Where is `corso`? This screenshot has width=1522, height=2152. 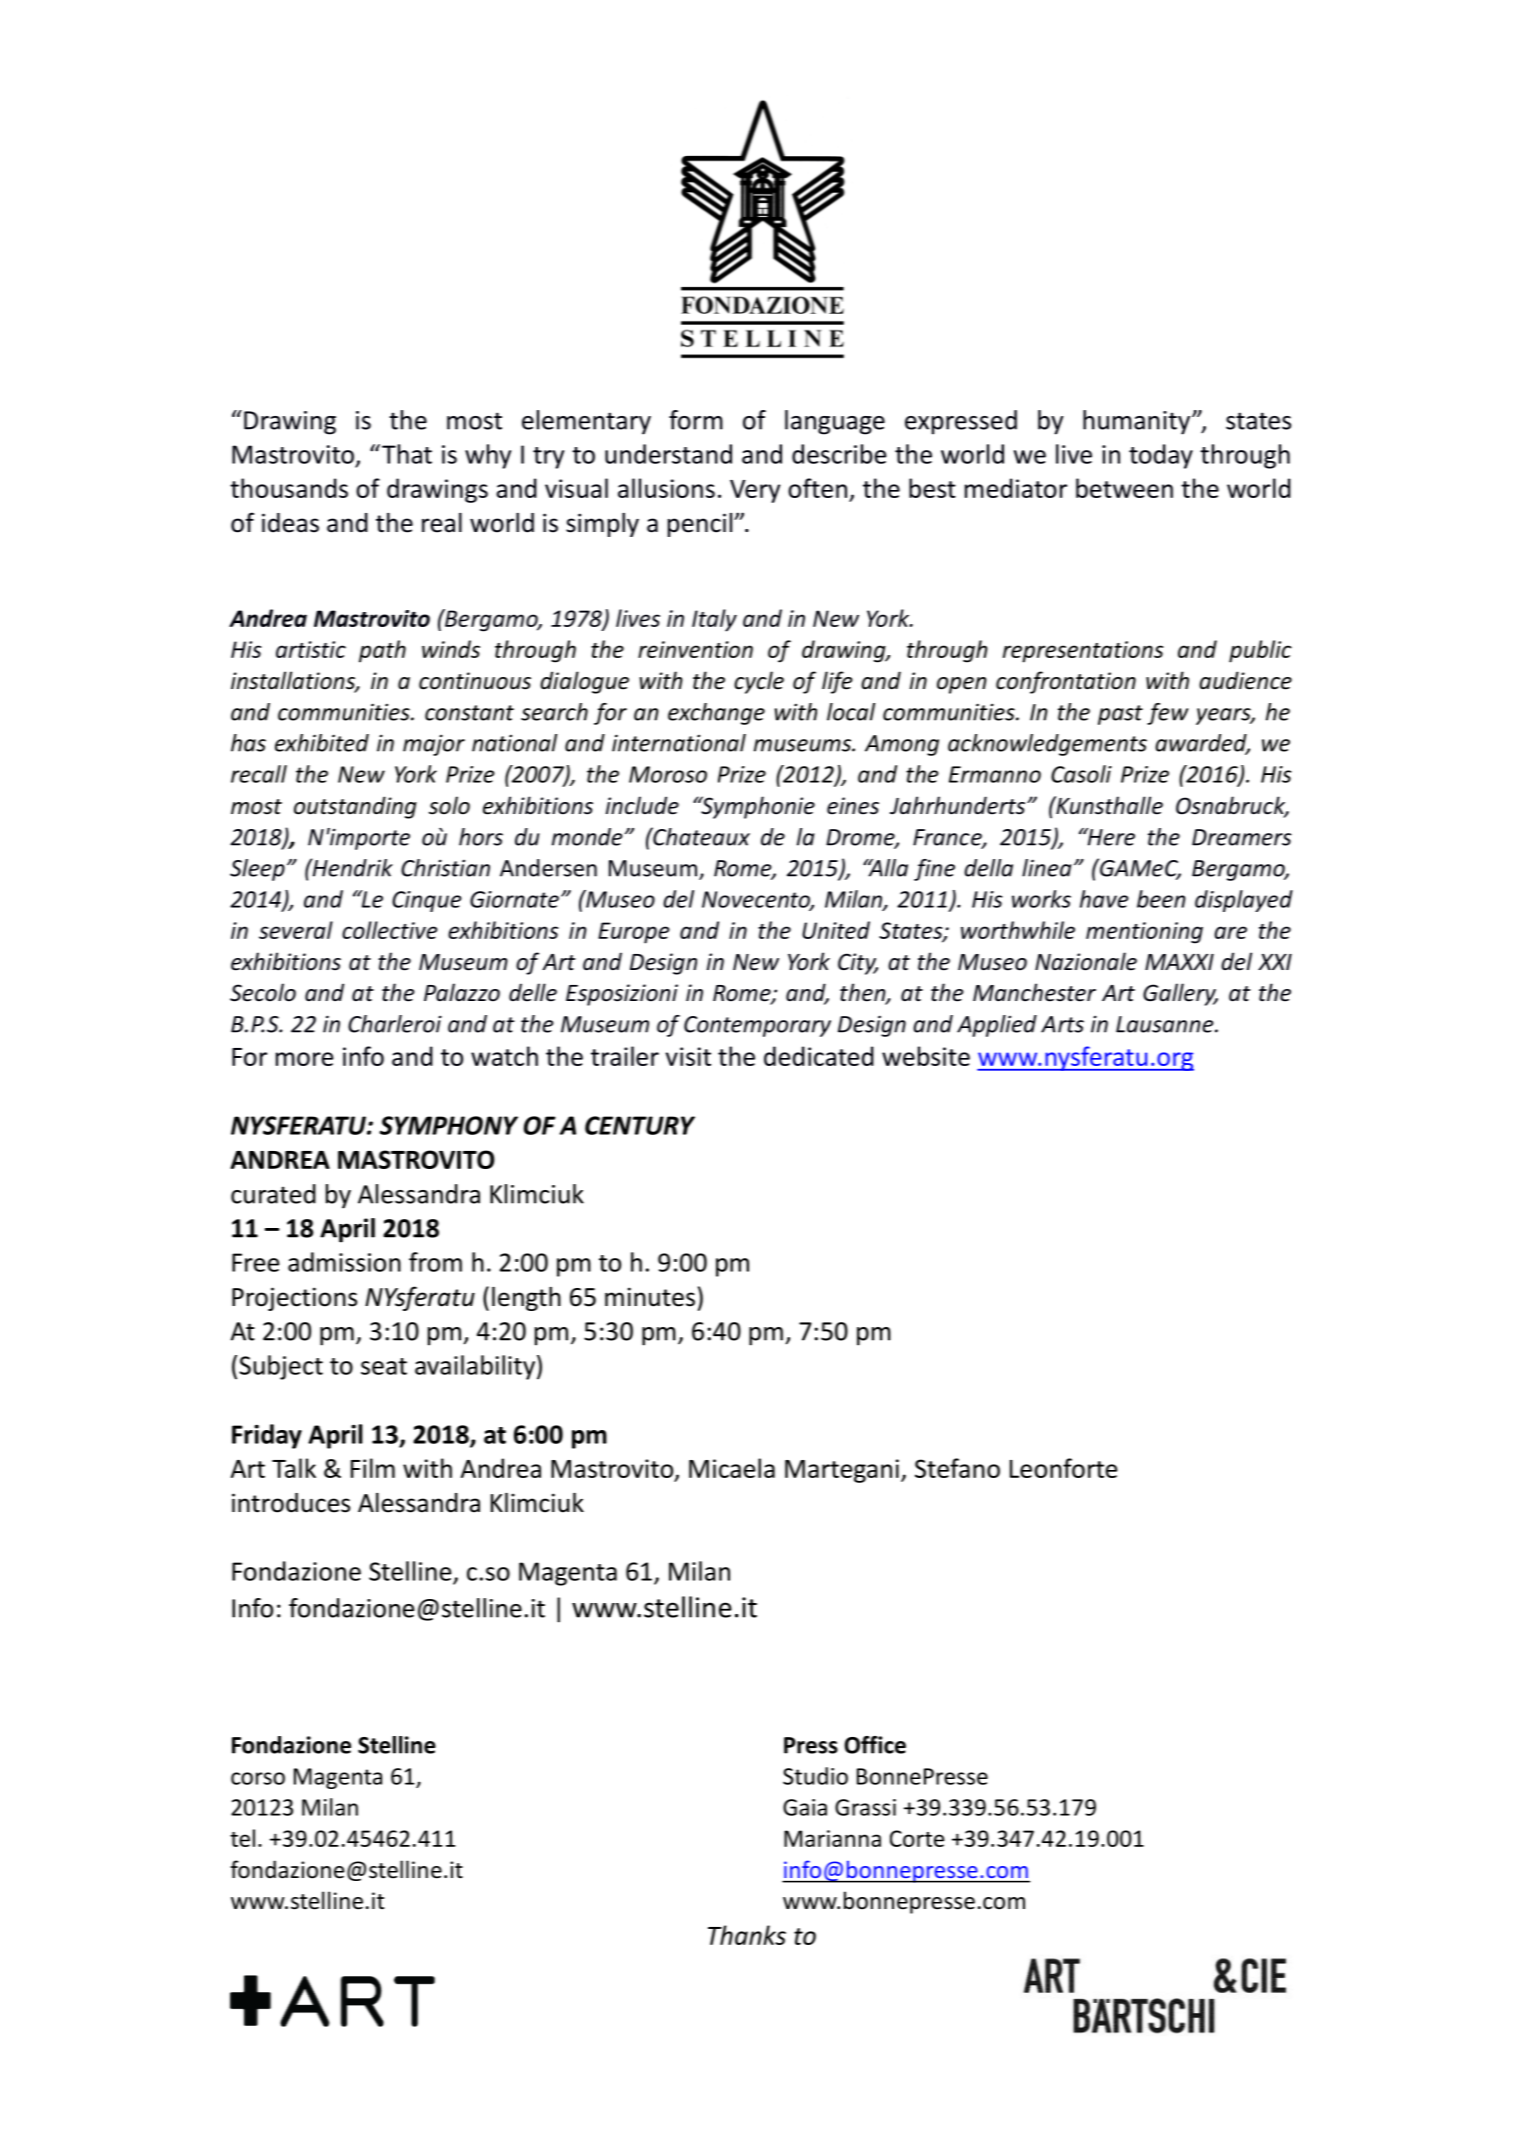
corso is located at coordinates (258, 1778).
